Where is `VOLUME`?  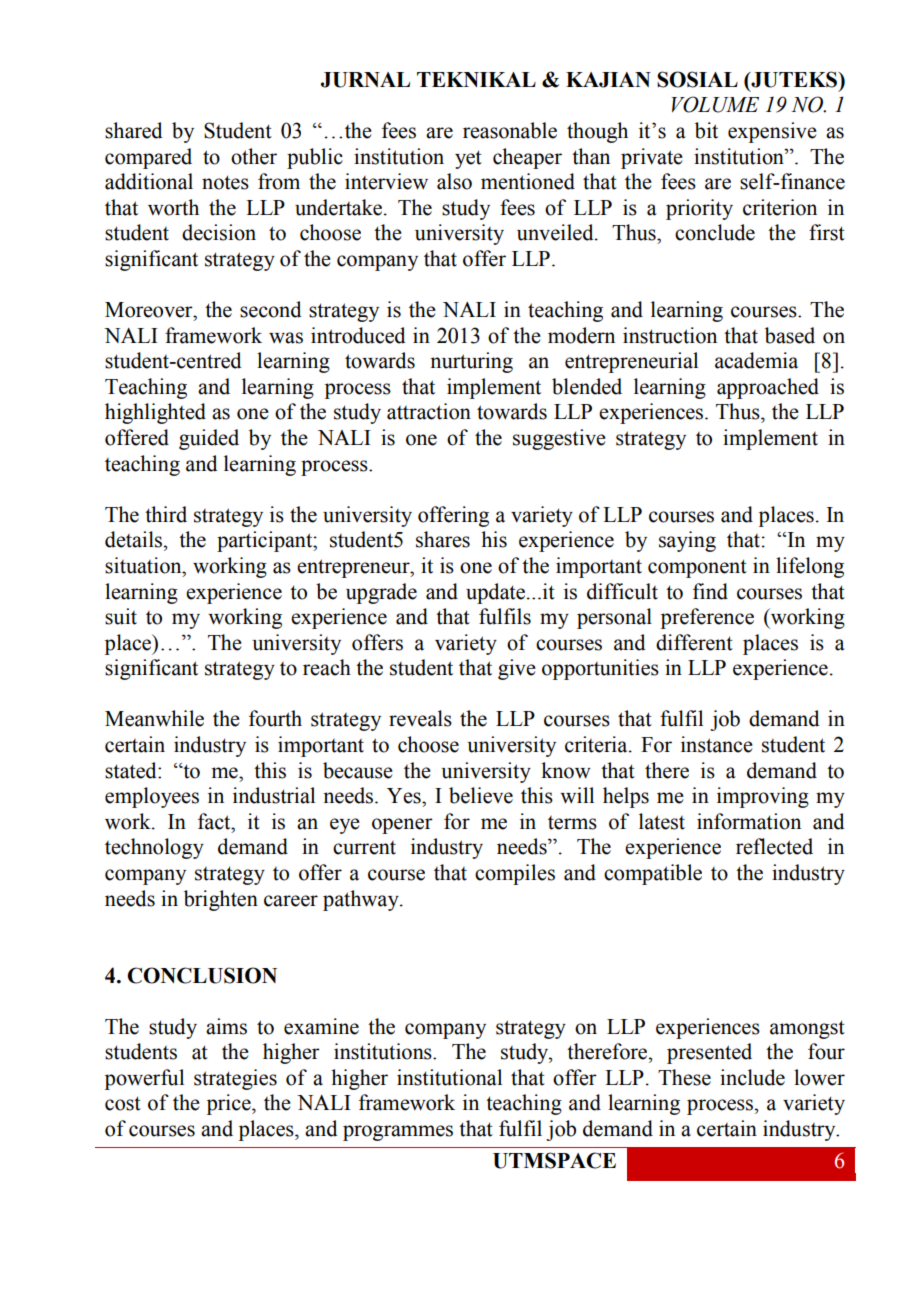
VOLUME is located at coordinates (715, 104).
